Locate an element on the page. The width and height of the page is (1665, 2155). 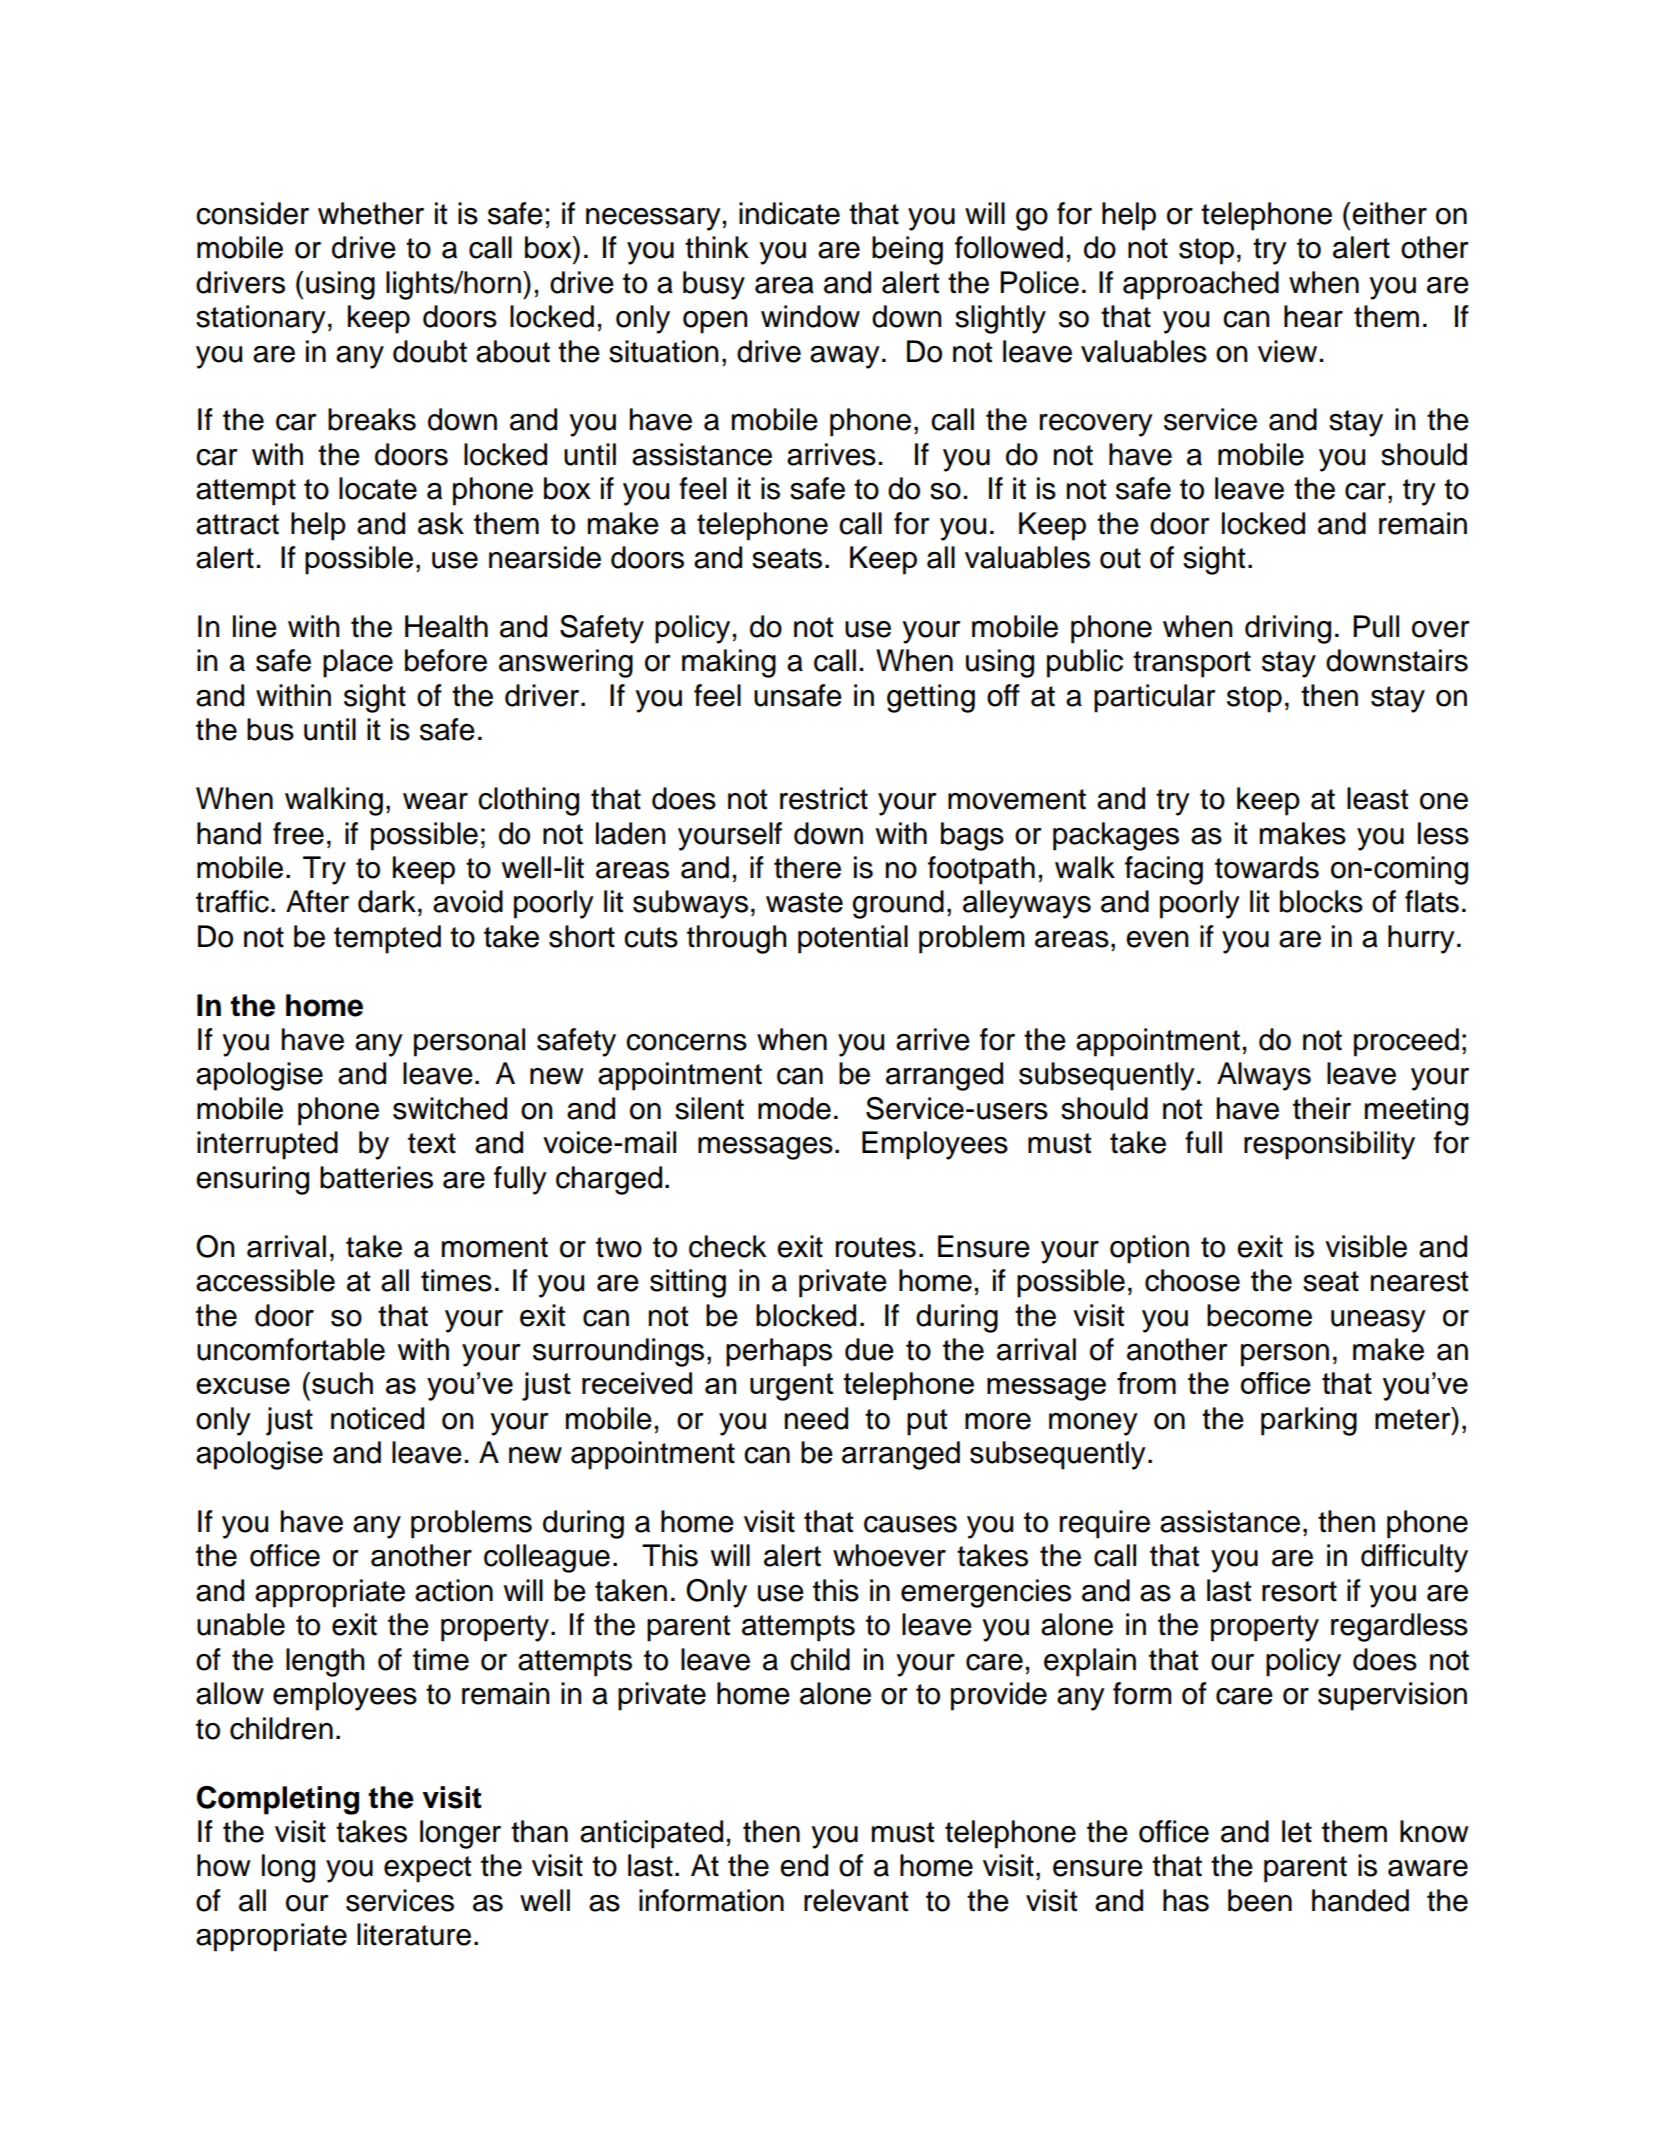
switched is located at coordinates (450, 1108).
